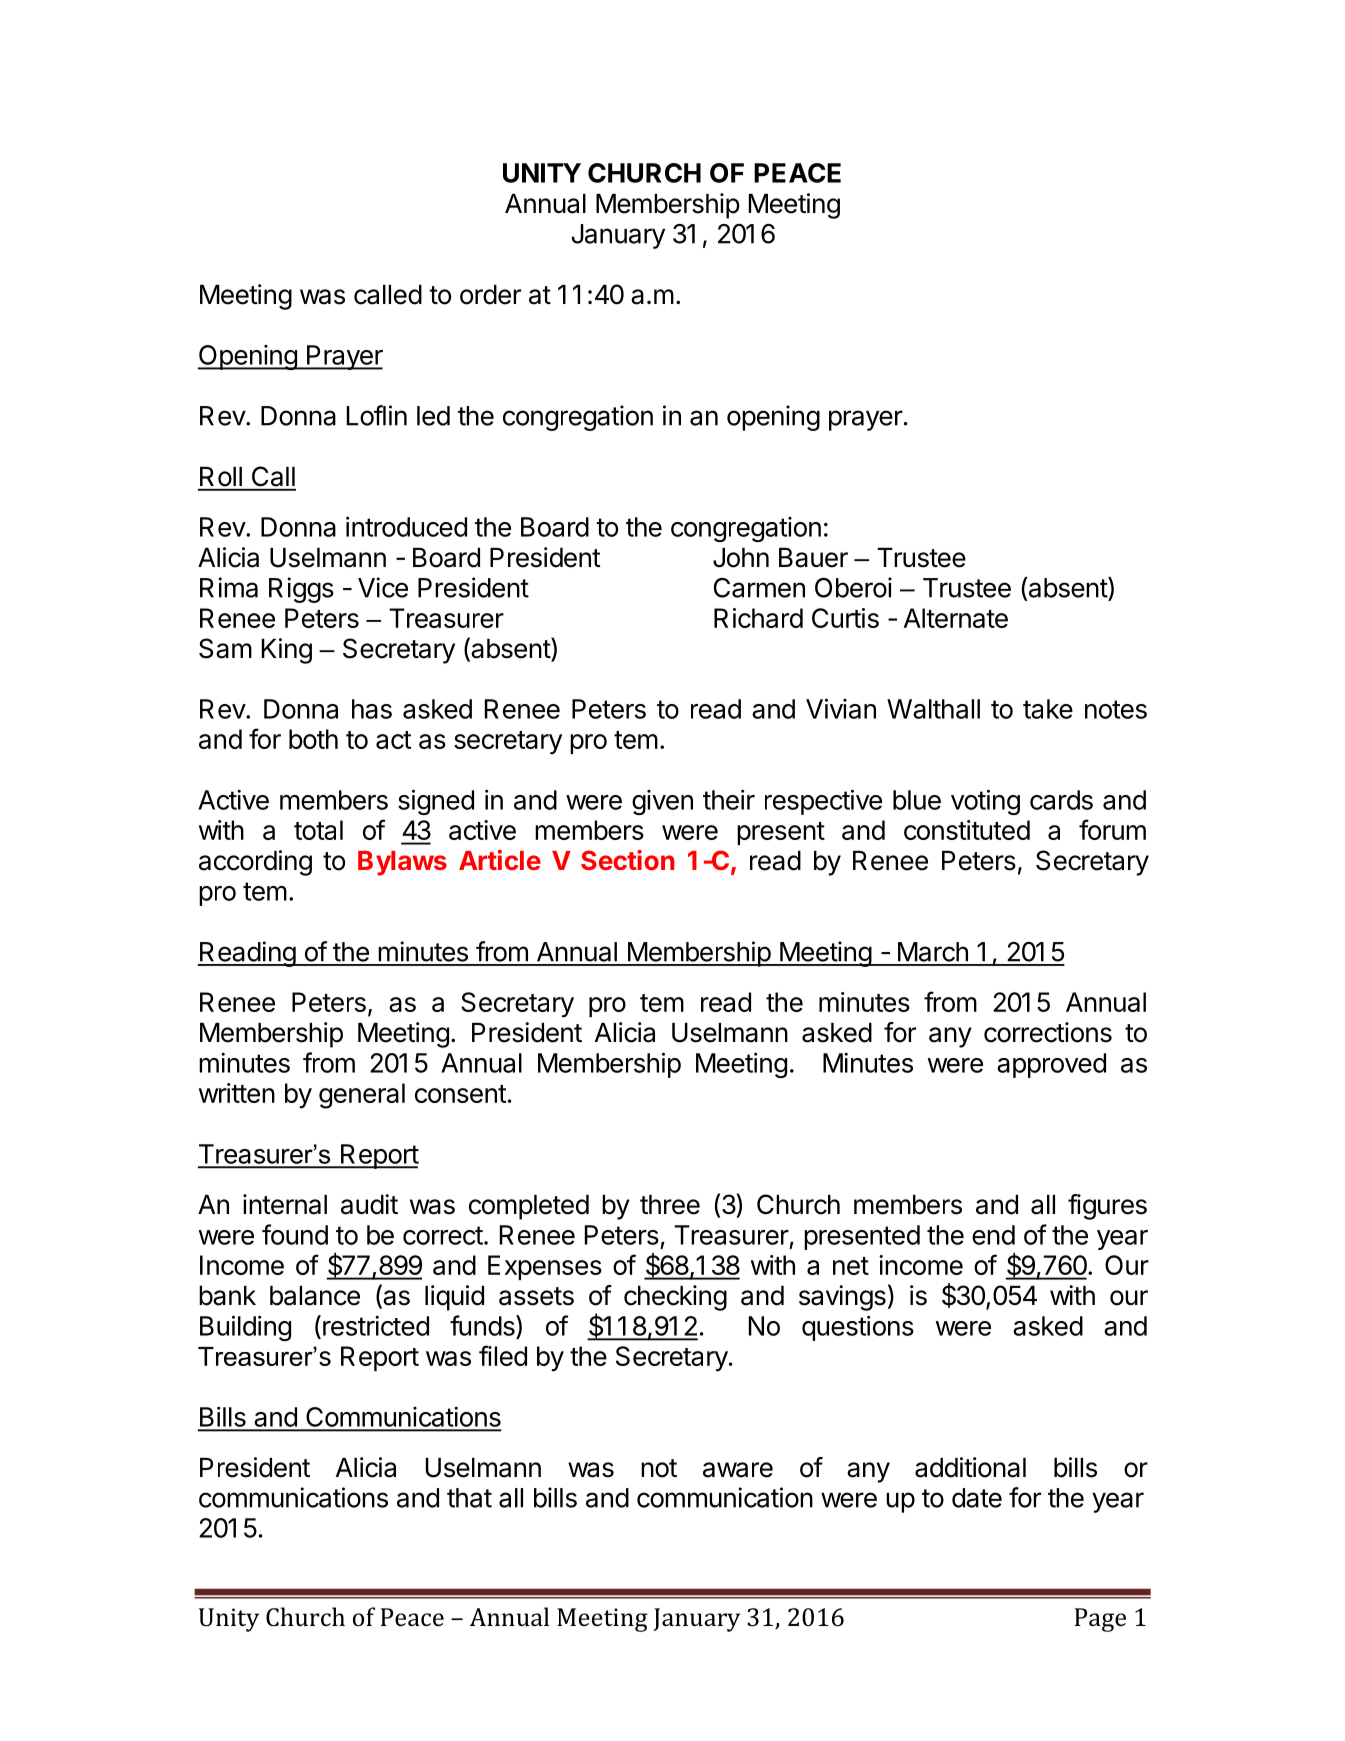  I want to click on Riggs, so click(301, 590).
